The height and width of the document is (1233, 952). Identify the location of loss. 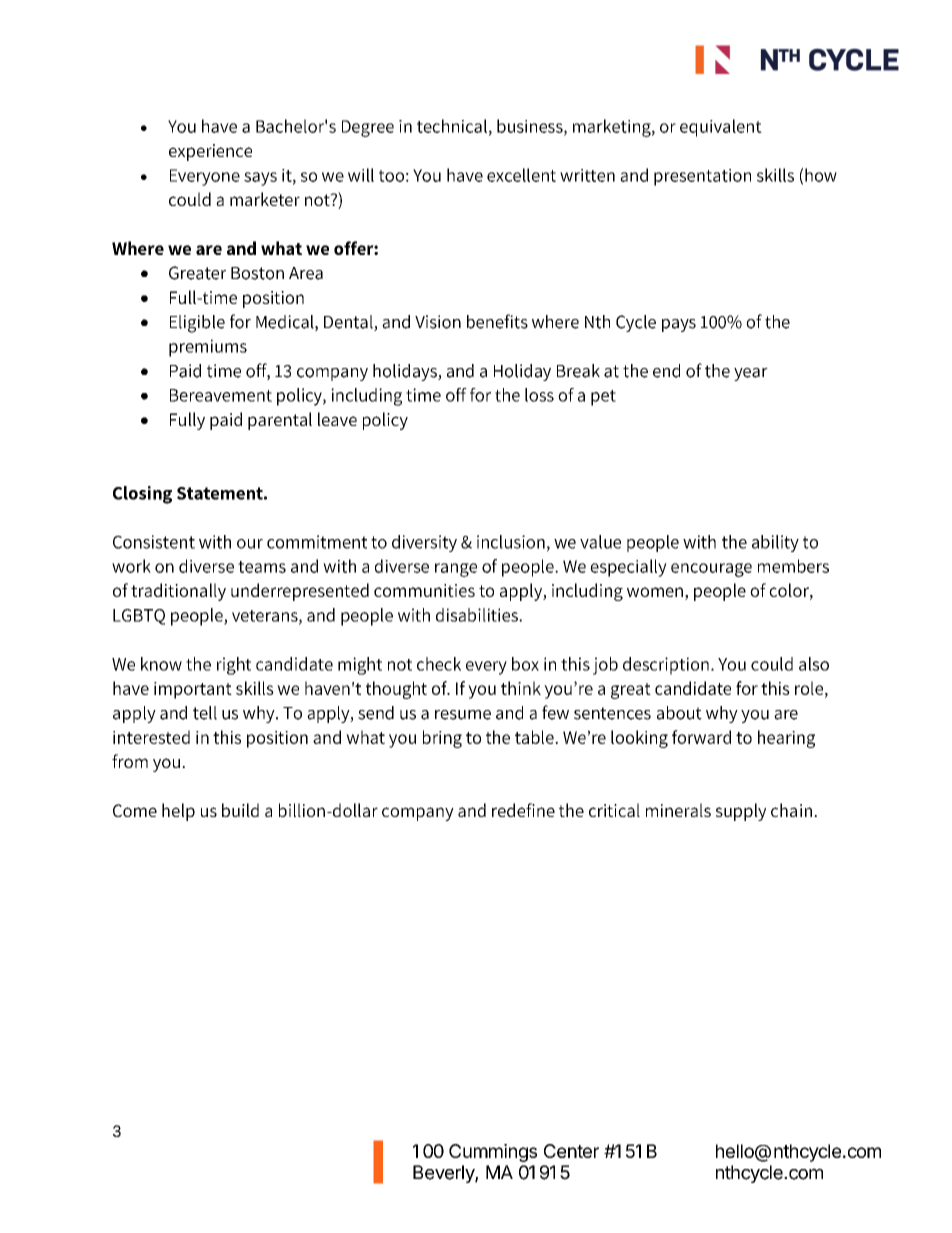
(539, 395).
